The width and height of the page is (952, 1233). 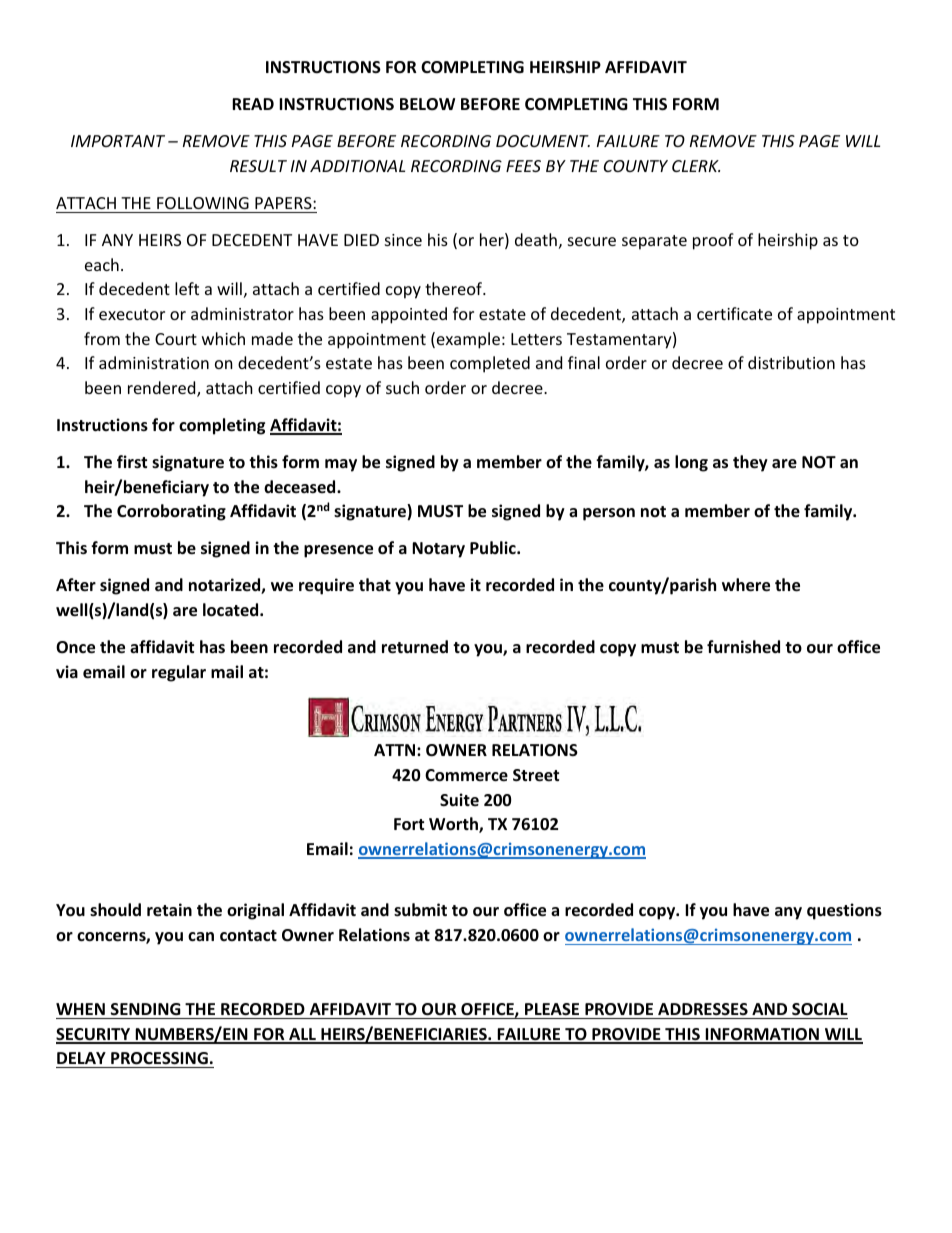 What do you see at coordinates (146, 1009) in the page?
I see `SENDING` at bounding box center [146, 1009].
